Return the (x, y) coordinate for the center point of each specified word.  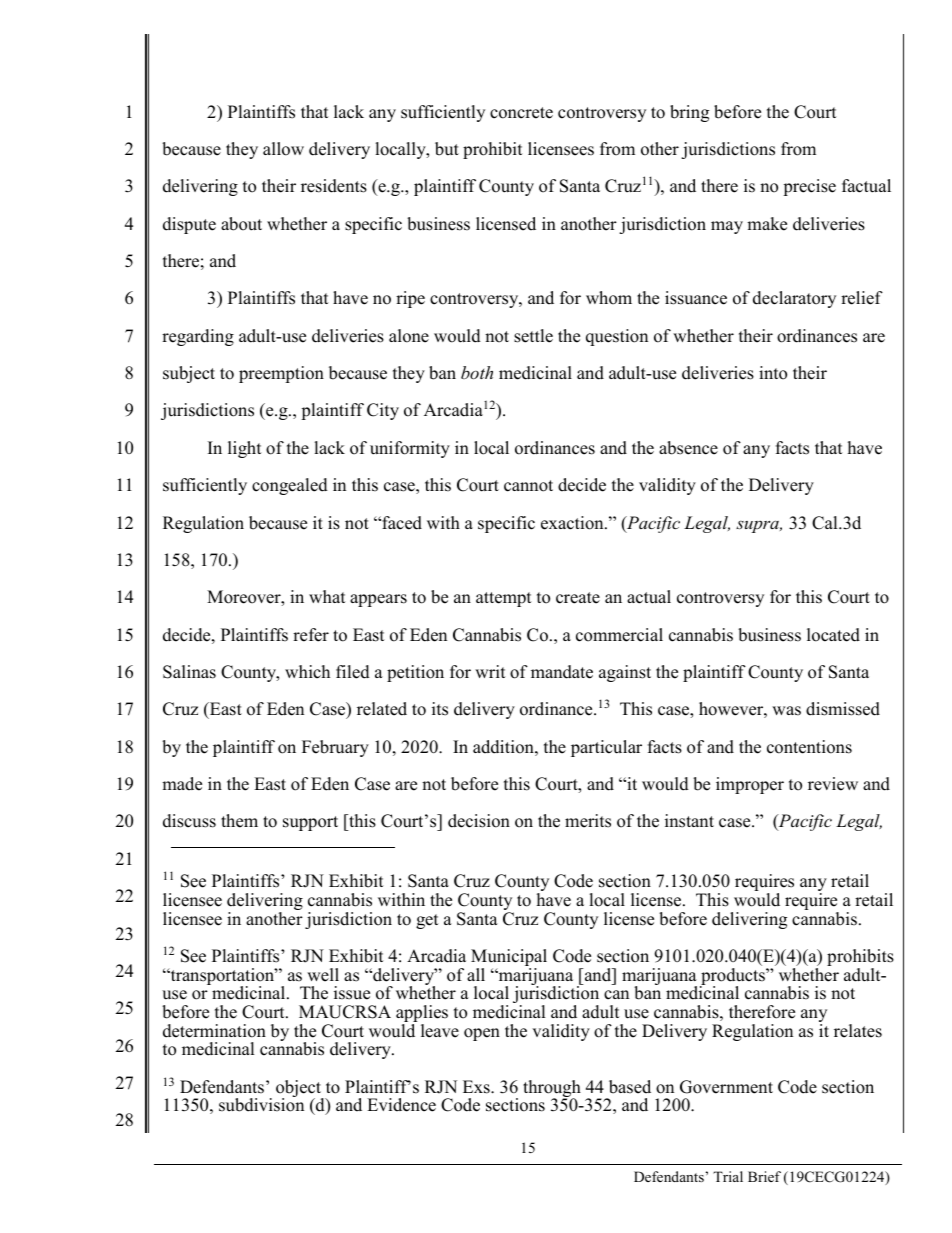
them (239, 821)
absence (688, 448)
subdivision (261, 1105)
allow (283, 149)
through (552, 1090)
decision (479, 821)
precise (809, 187)
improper (750, 785)
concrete (521, 113)
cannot (528, 486)
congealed (290, 486)
